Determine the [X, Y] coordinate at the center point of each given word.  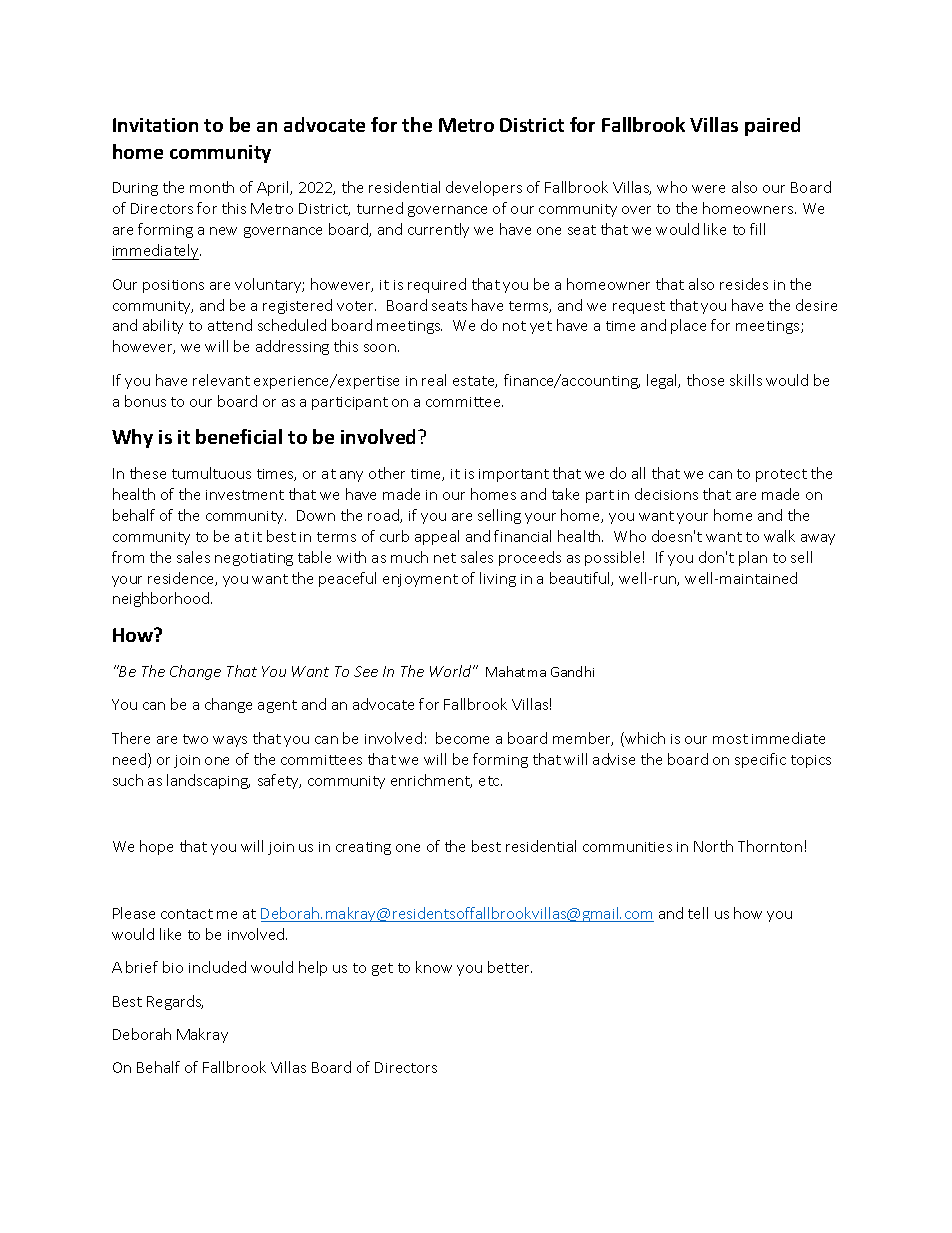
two [195, 739]
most [730, 739]
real [434, 380]
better [510, 967]
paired [772, 126]
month [212, 187]
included [217, 967]
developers [484, 188]
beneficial [239, 436]
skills [746, 380]
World [452, 671]
